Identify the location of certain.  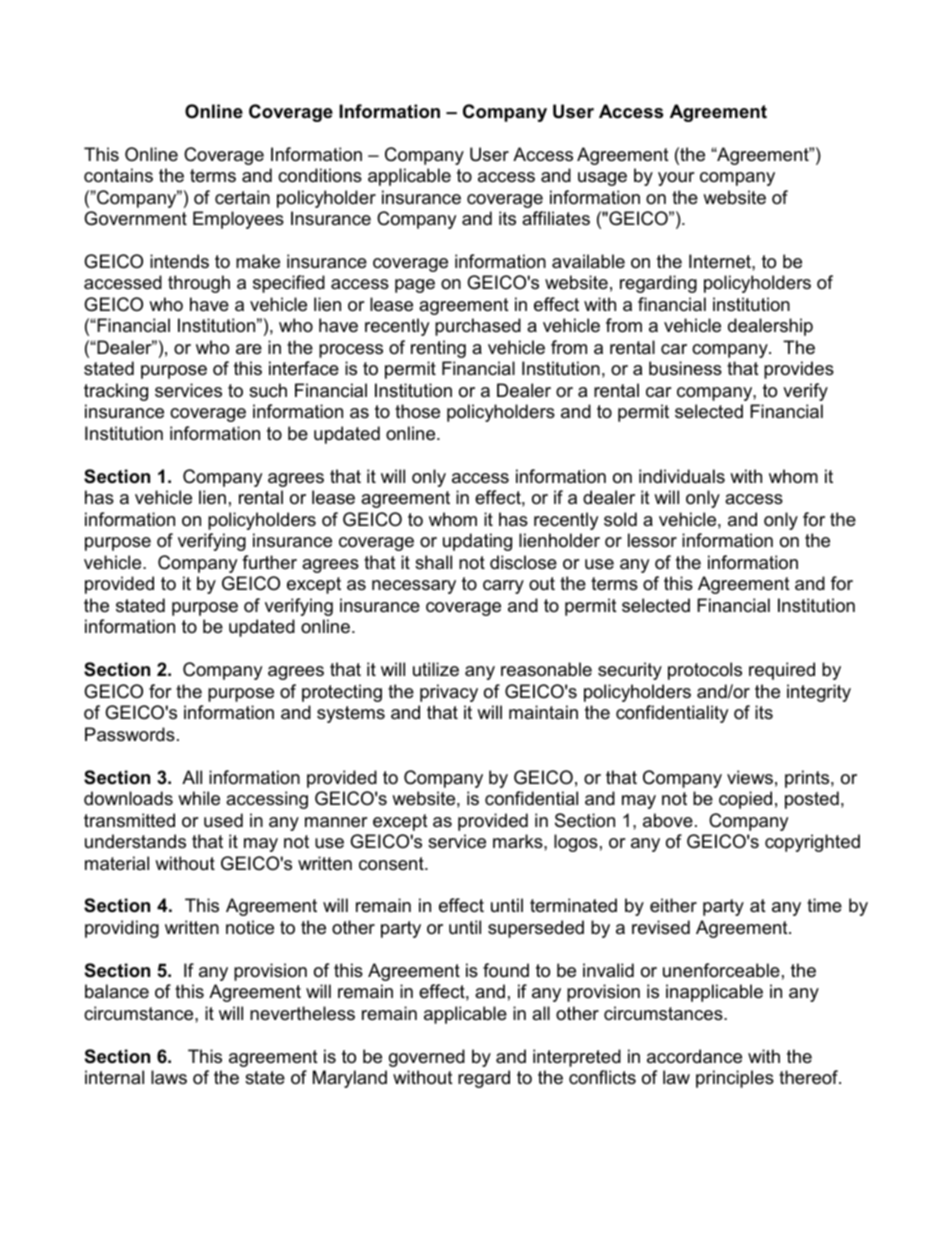
(242, 197).
